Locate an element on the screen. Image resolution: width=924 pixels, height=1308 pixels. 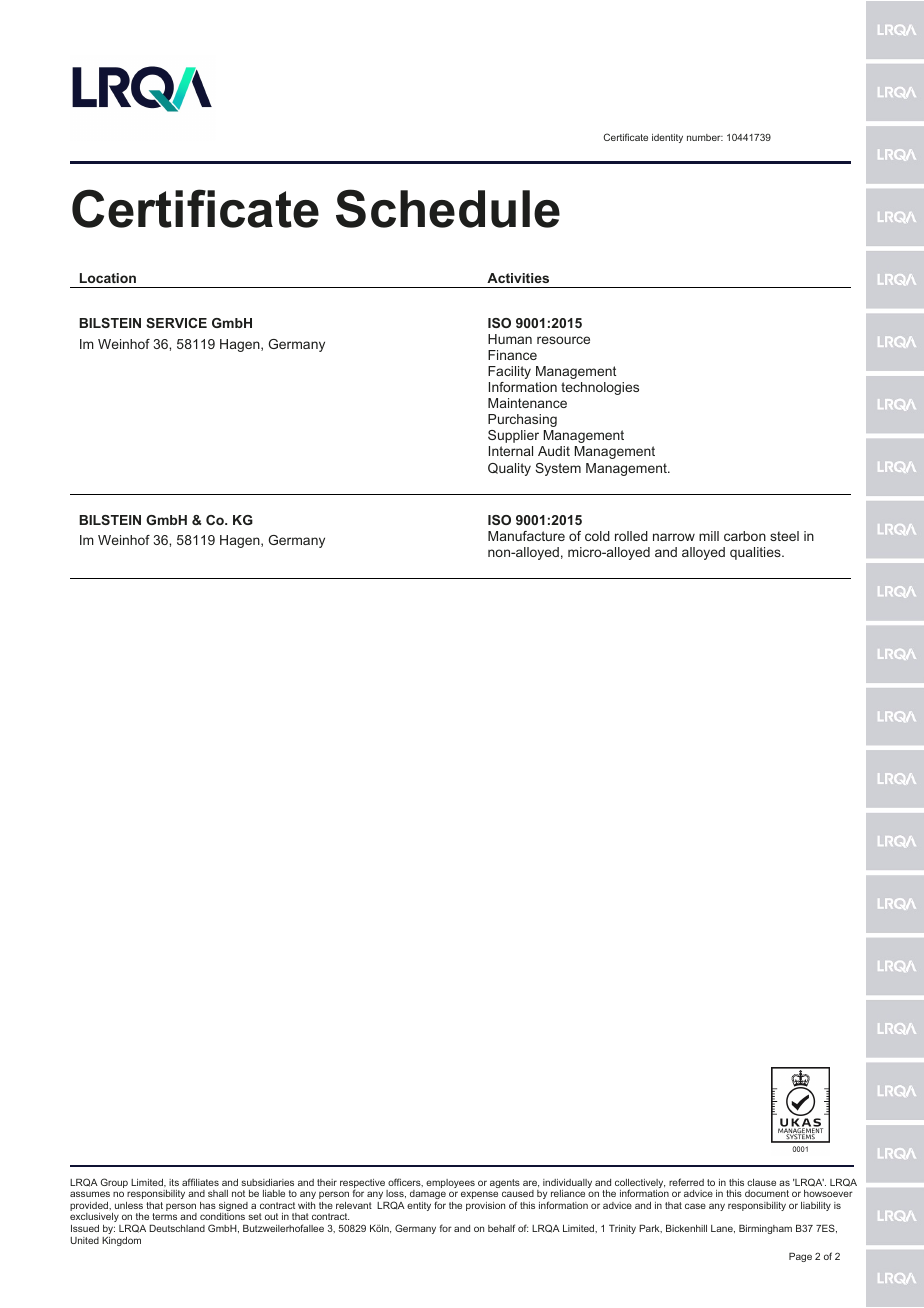
Supplier is located at coordinates (513, 436).
